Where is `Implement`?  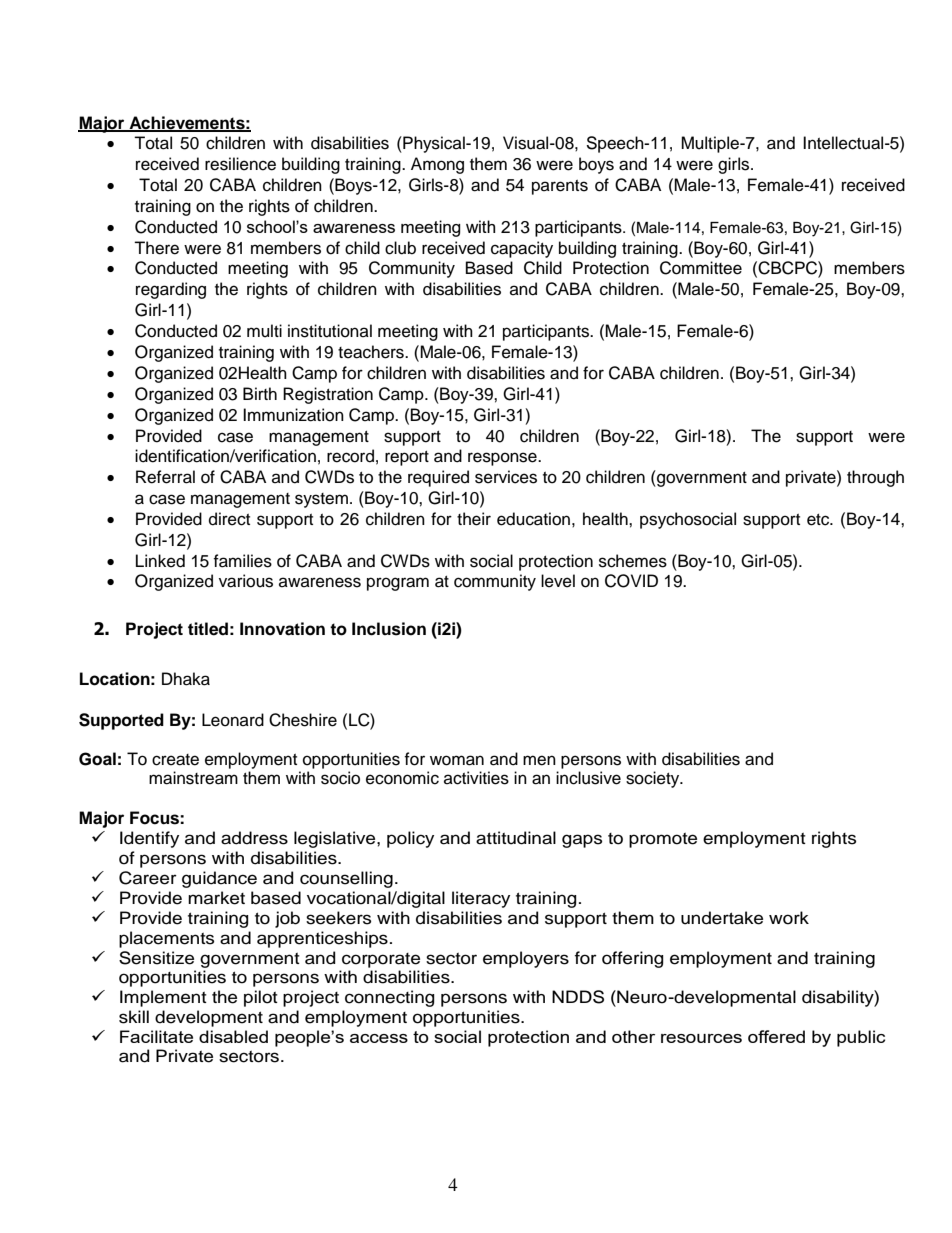
Implement is located at coordinates (163, 998).
